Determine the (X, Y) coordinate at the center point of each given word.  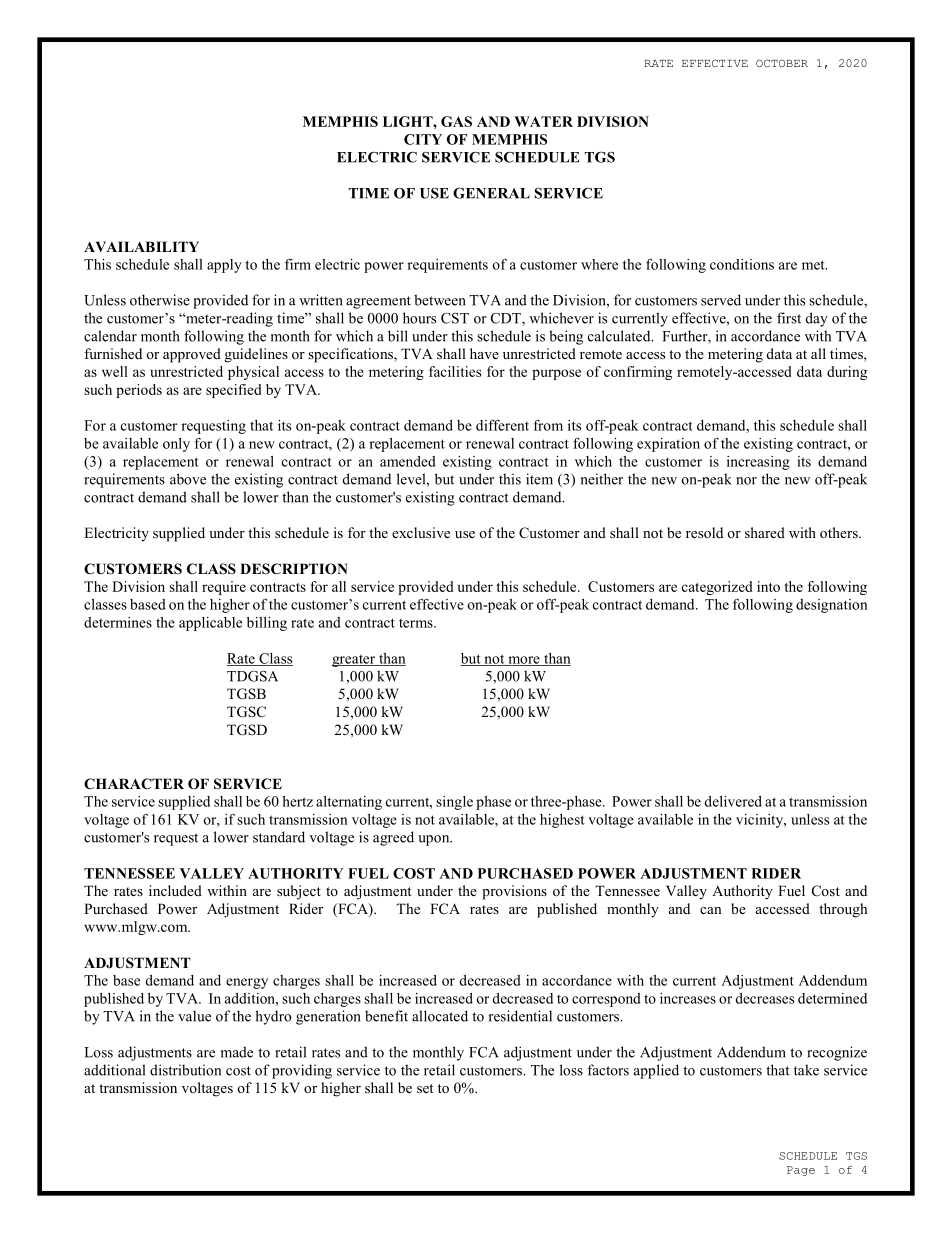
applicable (210, 624)
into (768, 586)
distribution (185, 1070)
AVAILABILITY (141, 246)
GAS (456, 121)
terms (417, 623)
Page (801, 1171)
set (425, 1088)
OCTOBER (782, 63)
